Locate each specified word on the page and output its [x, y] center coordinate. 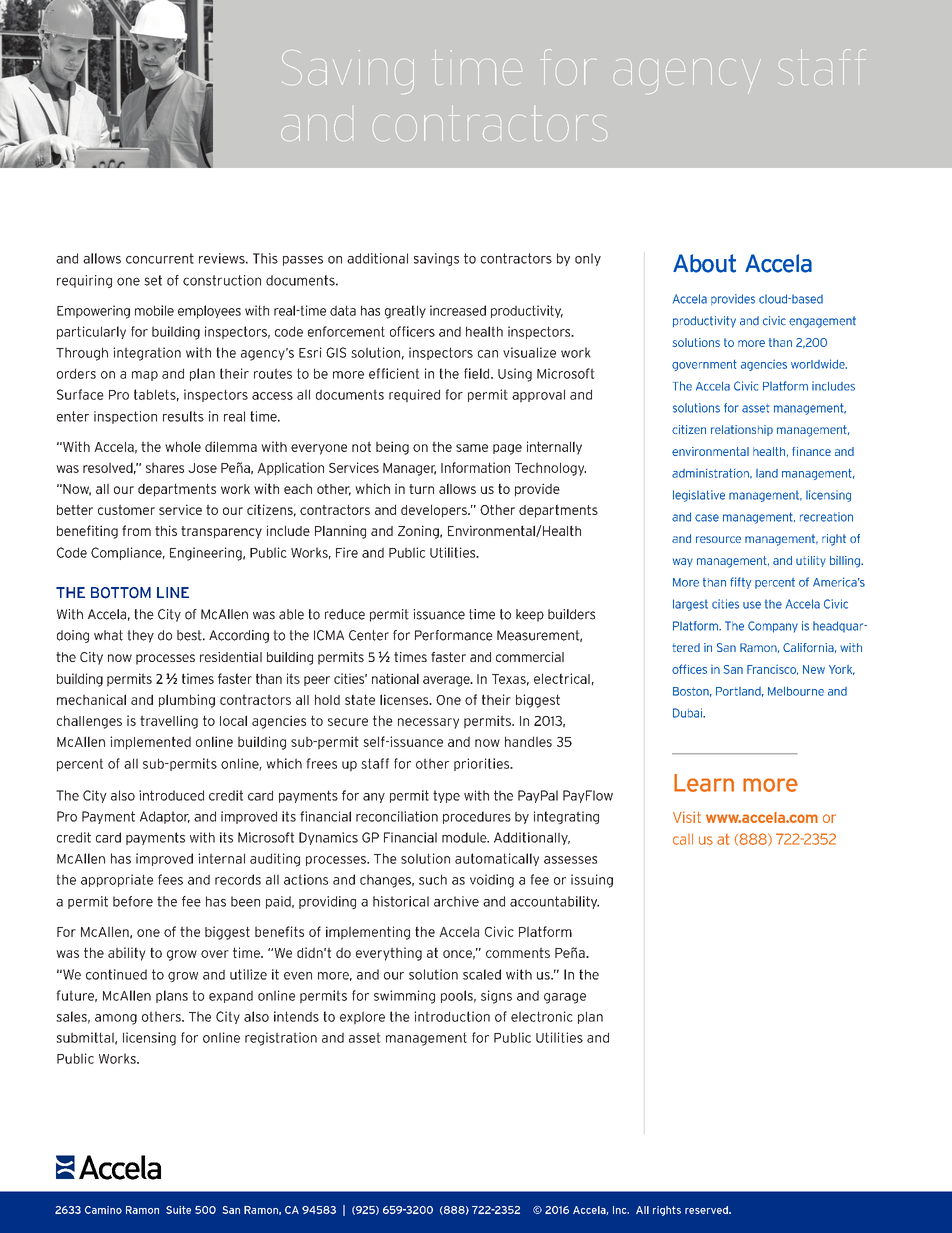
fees [170, 879]
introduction [452, 1016]
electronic [542, 1016]
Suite [178, 1210]
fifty [741, 583]
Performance [454, 635]
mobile [154, 310]
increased [458, 310]
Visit [687, 817]
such [433, 879]
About [704, 263]
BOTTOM [121, 593]
